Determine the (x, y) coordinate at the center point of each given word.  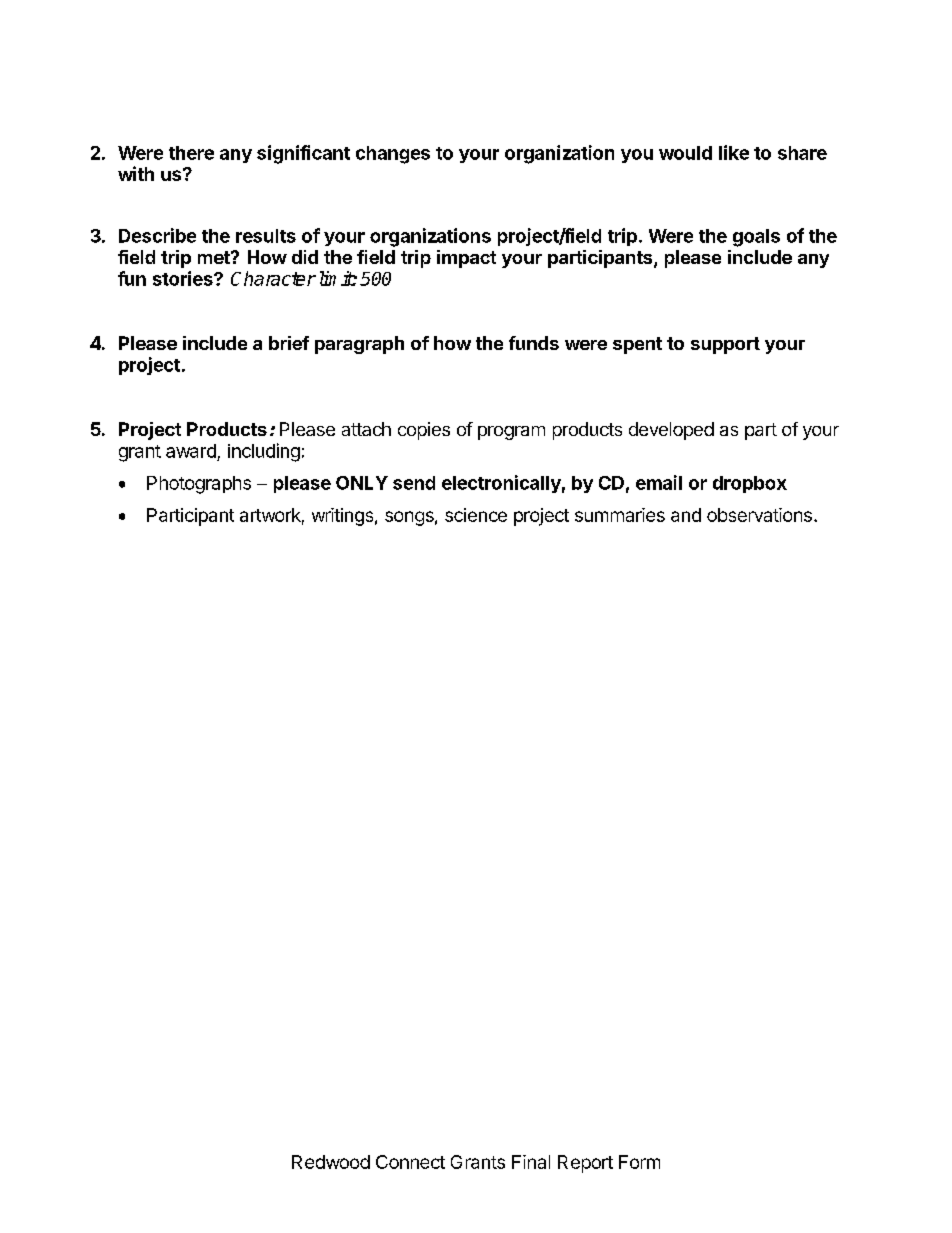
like (734, 152)
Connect (410, 1162)
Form (639, 1162)
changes (393, 155)
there (191, 153)
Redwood (331, 1162)
